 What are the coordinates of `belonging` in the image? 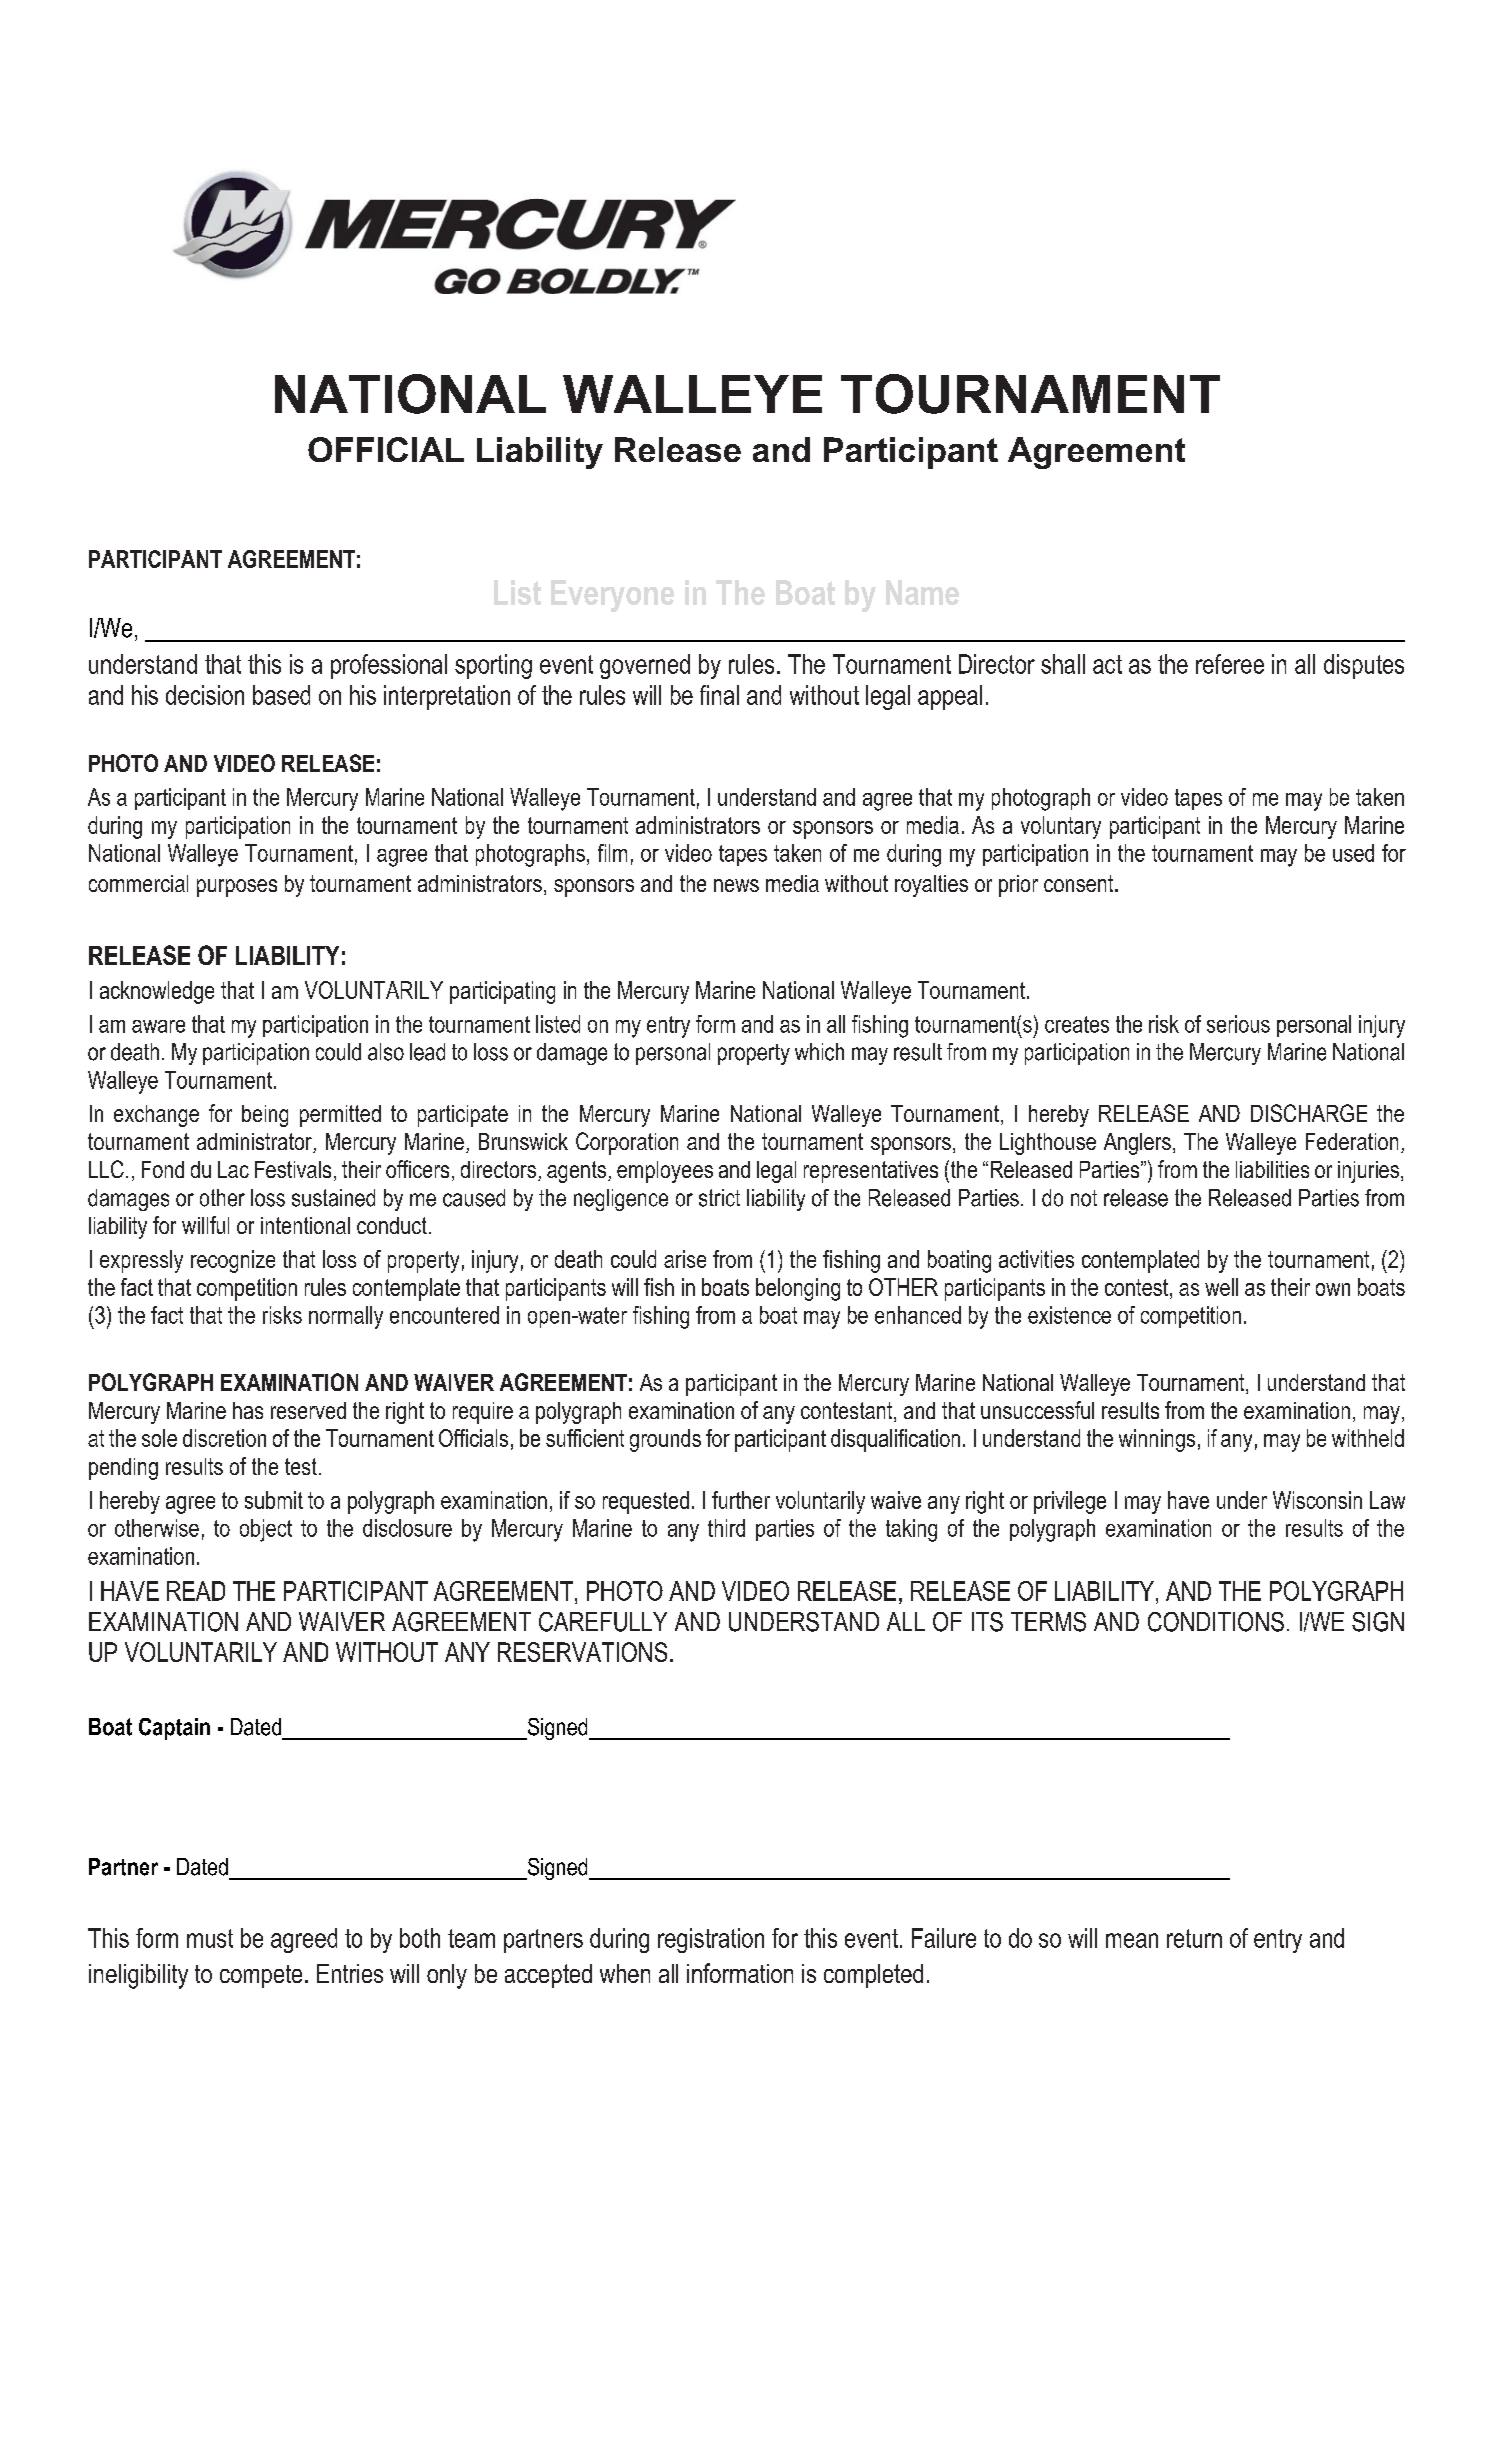 It's located at (798, 1289).
